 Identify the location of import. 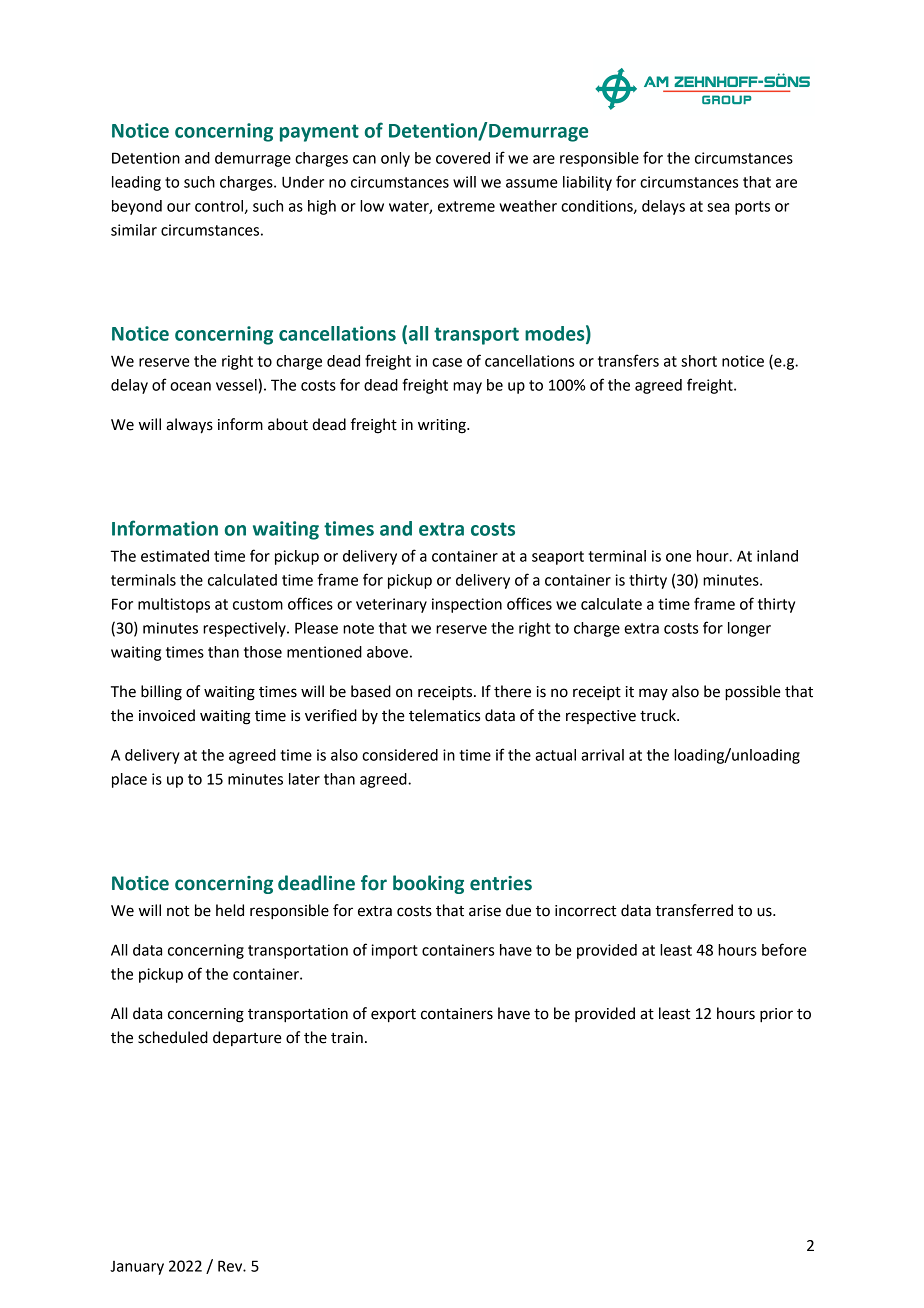
(394, 951).
